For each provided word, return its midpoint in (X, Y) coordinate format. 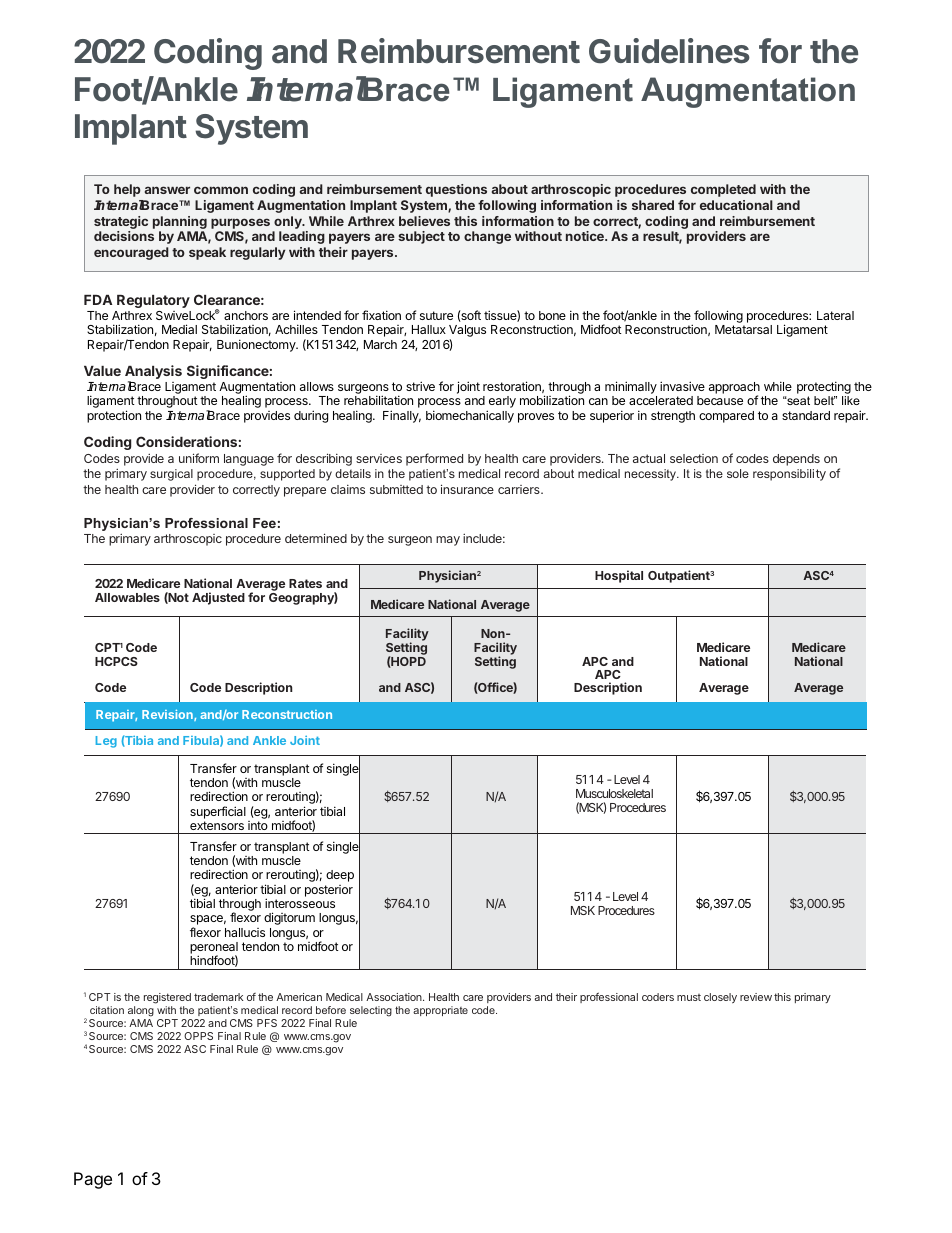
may (448, 541)
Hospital (619, 576)
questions (456, 190)
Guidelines (669, 51)
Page (93, 1180)
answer (167, 190)
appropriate (440, 1011)
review (756, 997)
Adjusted (218, 598)
